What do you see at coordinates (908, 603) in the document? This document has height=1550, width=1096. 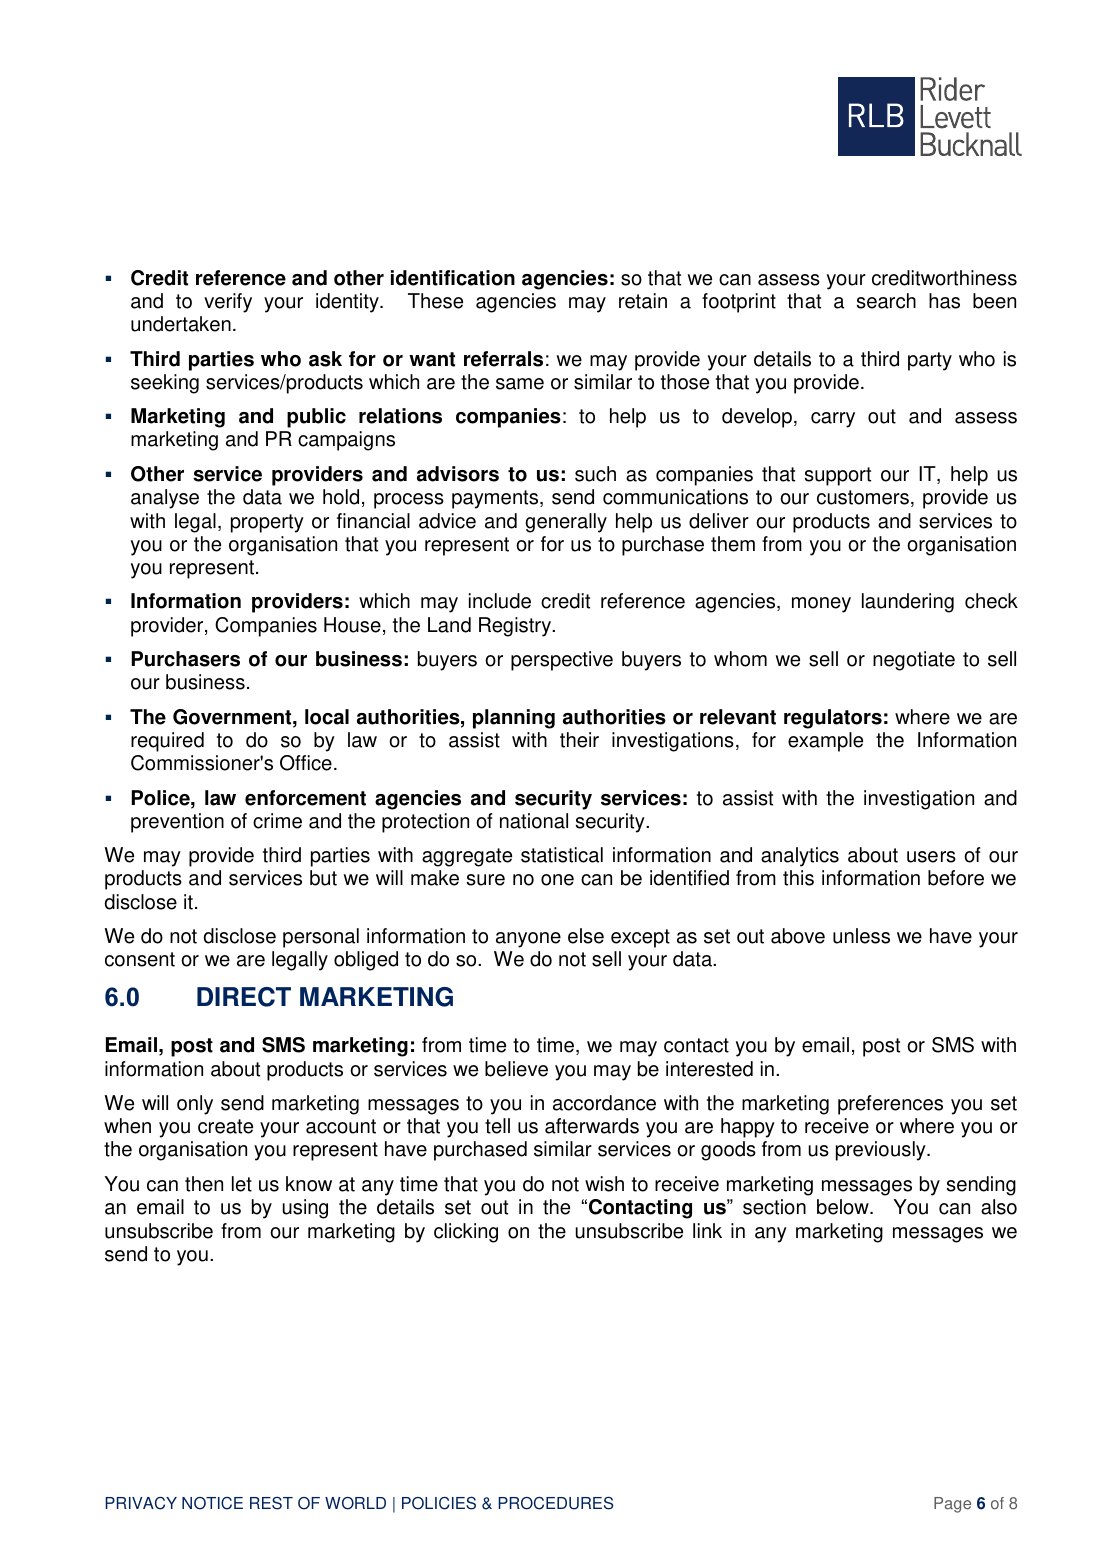 I see `laundering` at bounding box center [908, 603].
